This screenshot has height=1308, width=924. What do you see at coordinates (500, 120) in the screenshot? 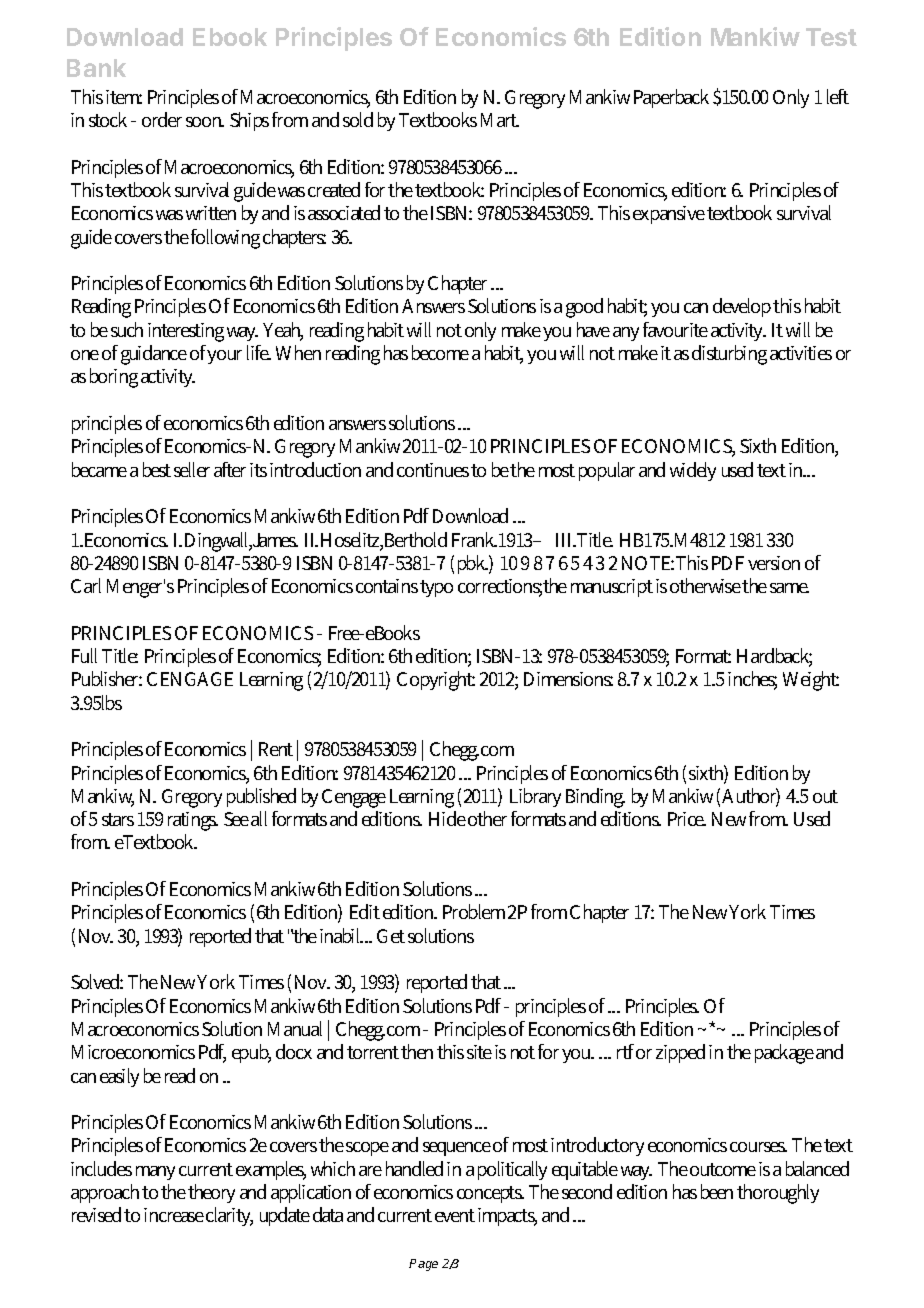
I see `Mart` at bounding box center [500, 120].
